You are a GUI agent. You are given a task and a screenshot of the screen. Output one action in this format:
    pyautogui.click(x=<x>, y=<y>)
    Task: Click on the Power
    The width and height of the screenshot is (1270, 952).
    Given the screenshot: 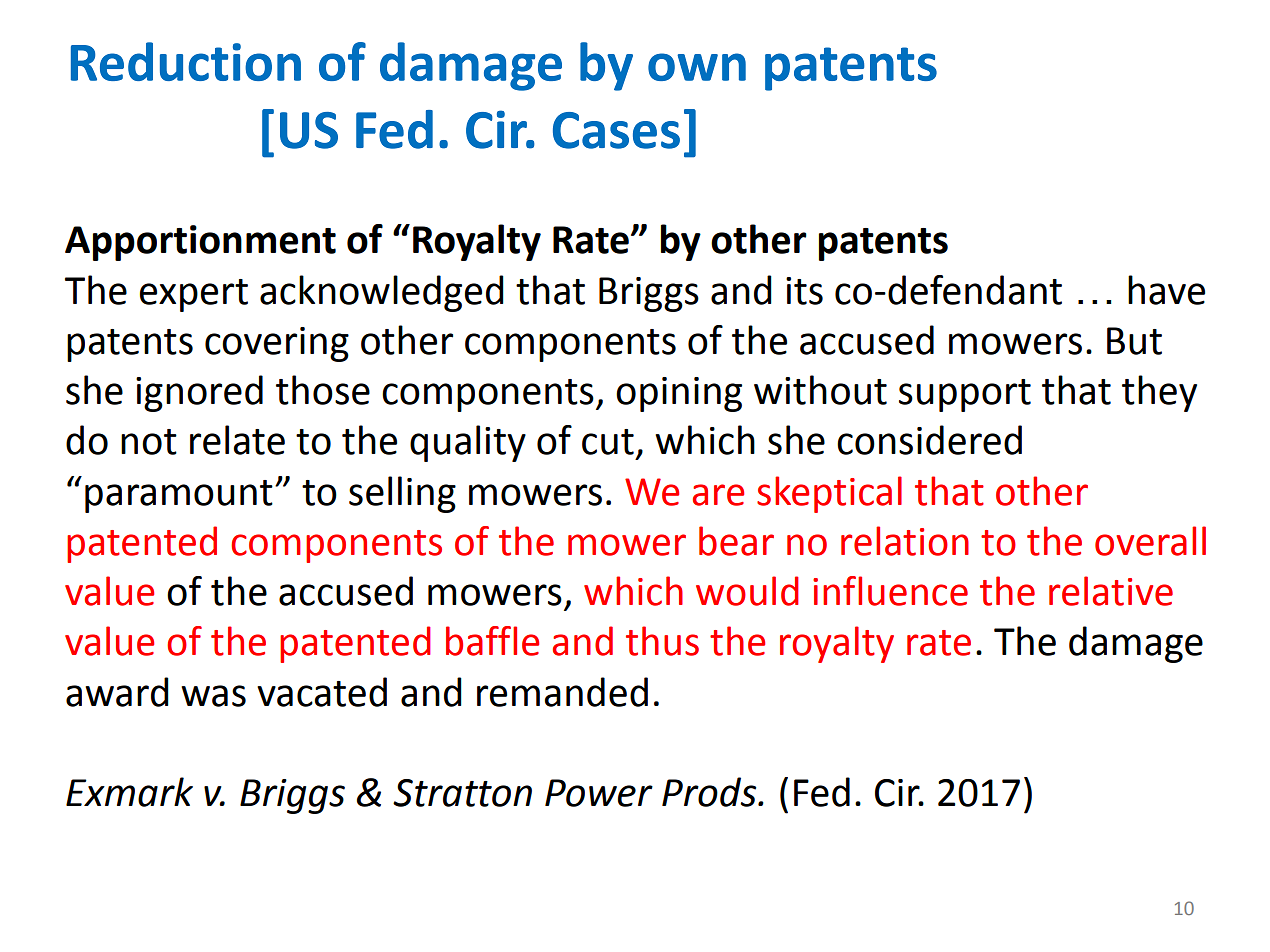 What is the action you would take?
    pyautogui.click(x=599, y=793)
